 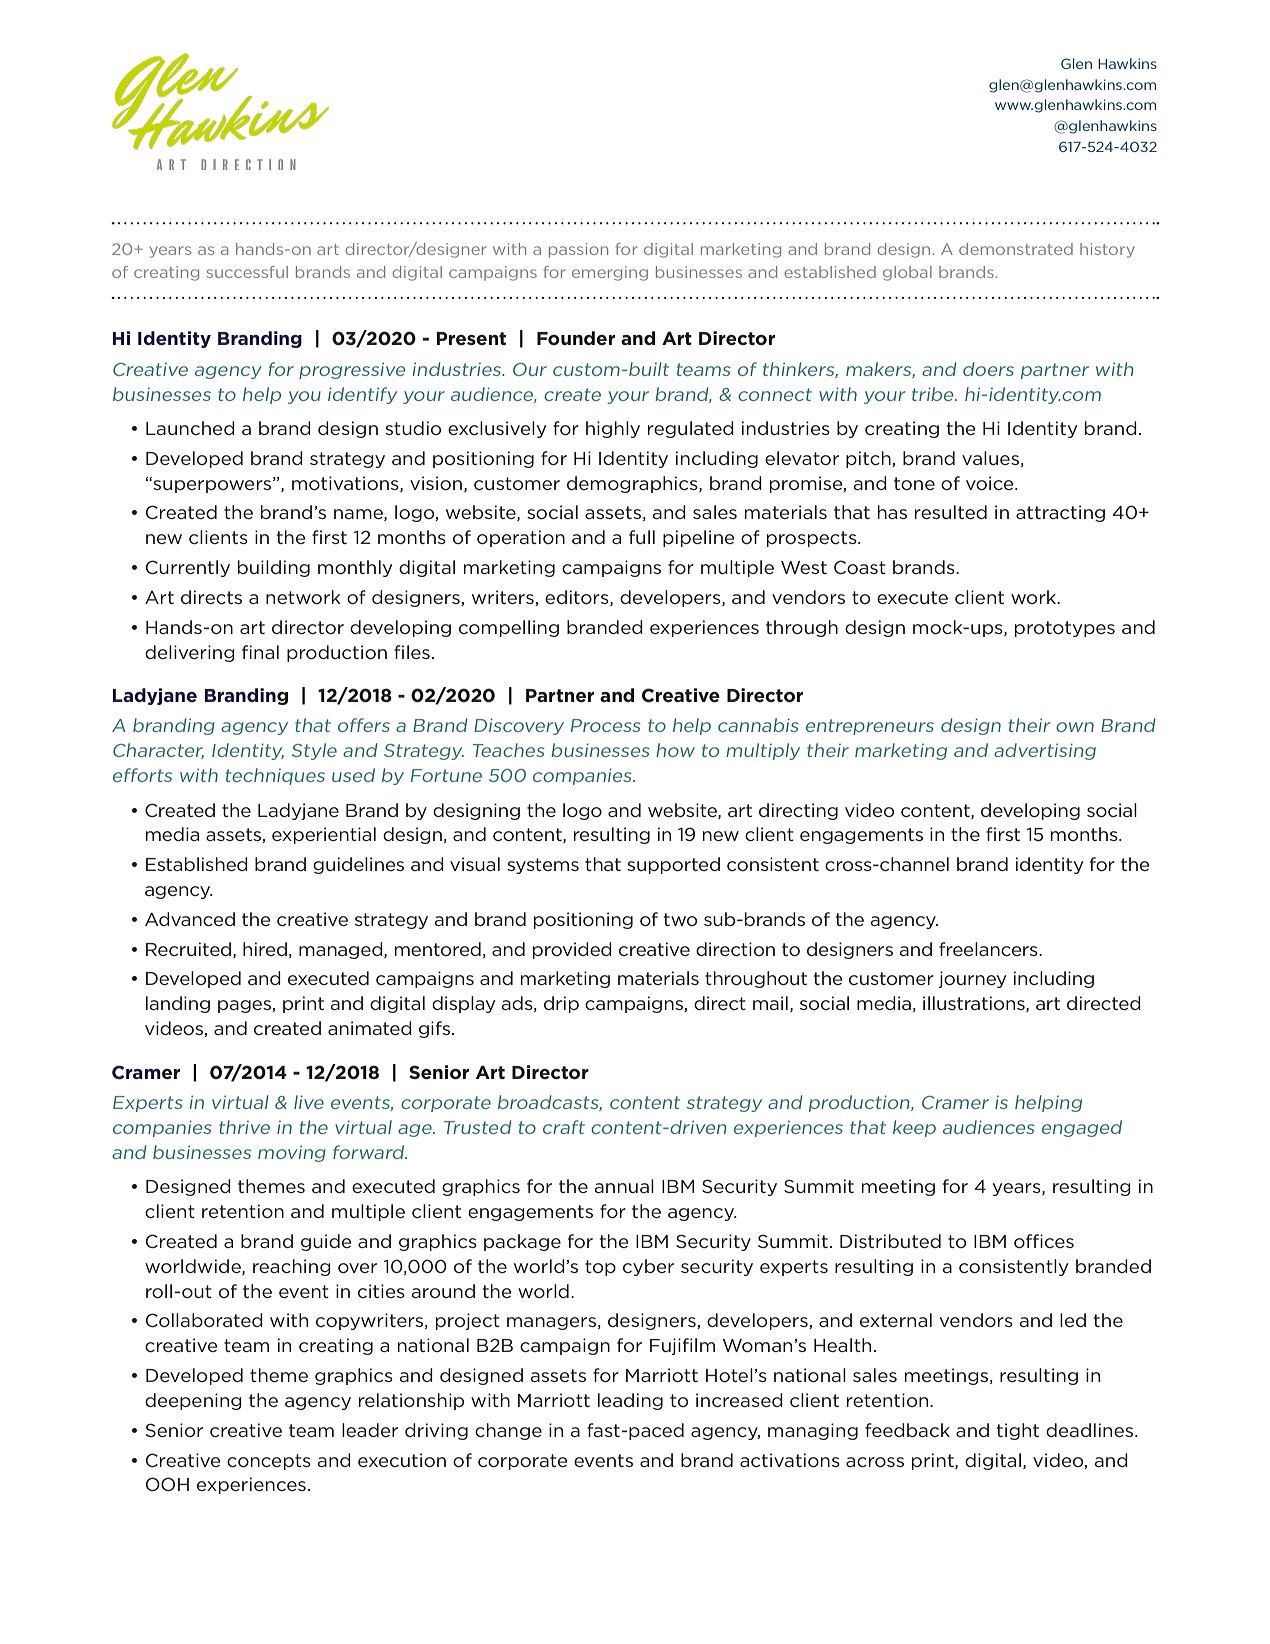 What do you see at coordinates (630, 1401) in the screenshot?
I see `leading` at bounding box center [630, 1401].
